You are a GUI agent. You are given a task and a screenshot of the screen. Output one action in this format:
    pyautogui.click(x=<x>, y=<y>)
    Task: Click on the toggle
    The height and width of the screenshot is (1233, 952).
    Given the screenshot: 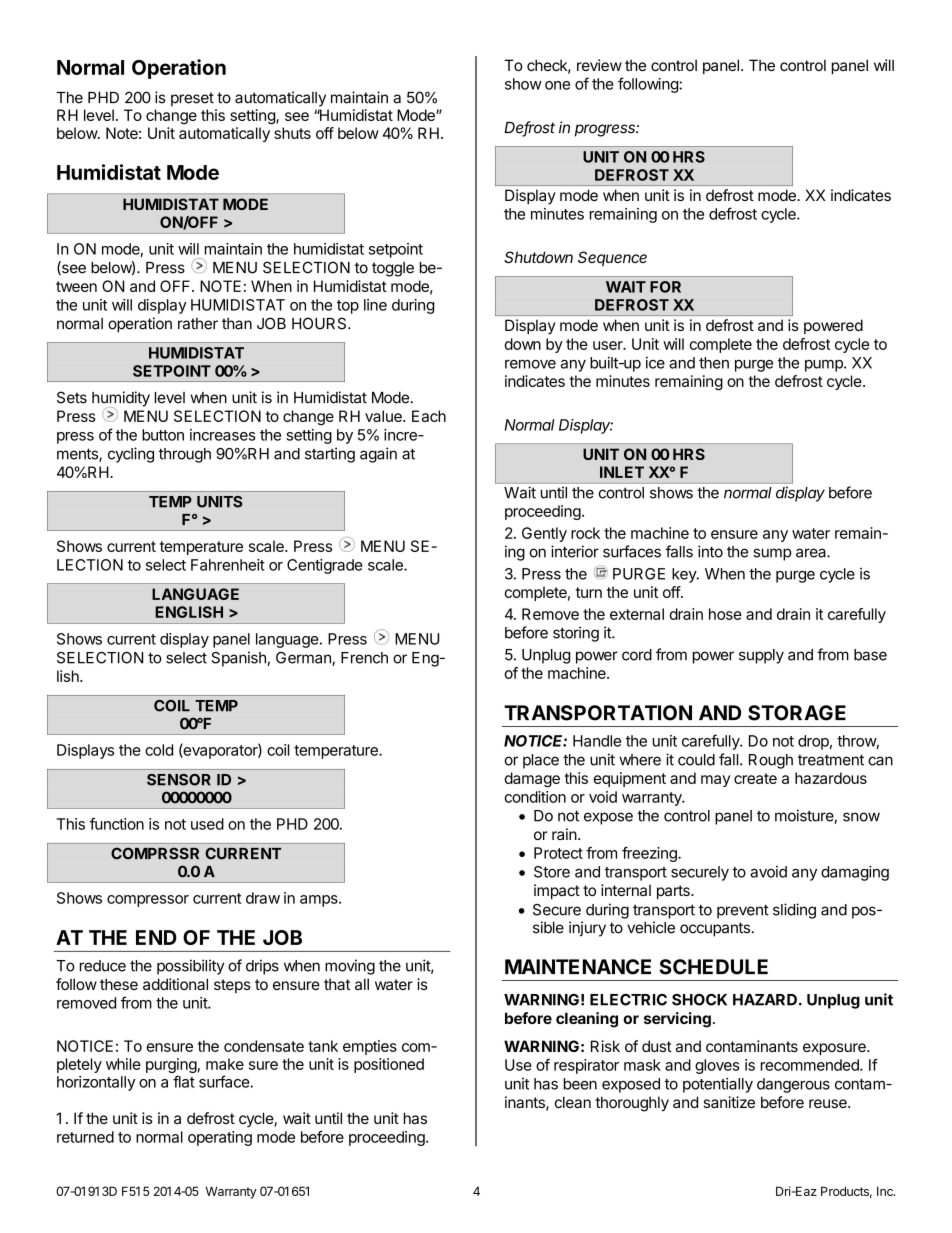 What is the action you would take?
    pyautogui.click(x=393, y=269)
